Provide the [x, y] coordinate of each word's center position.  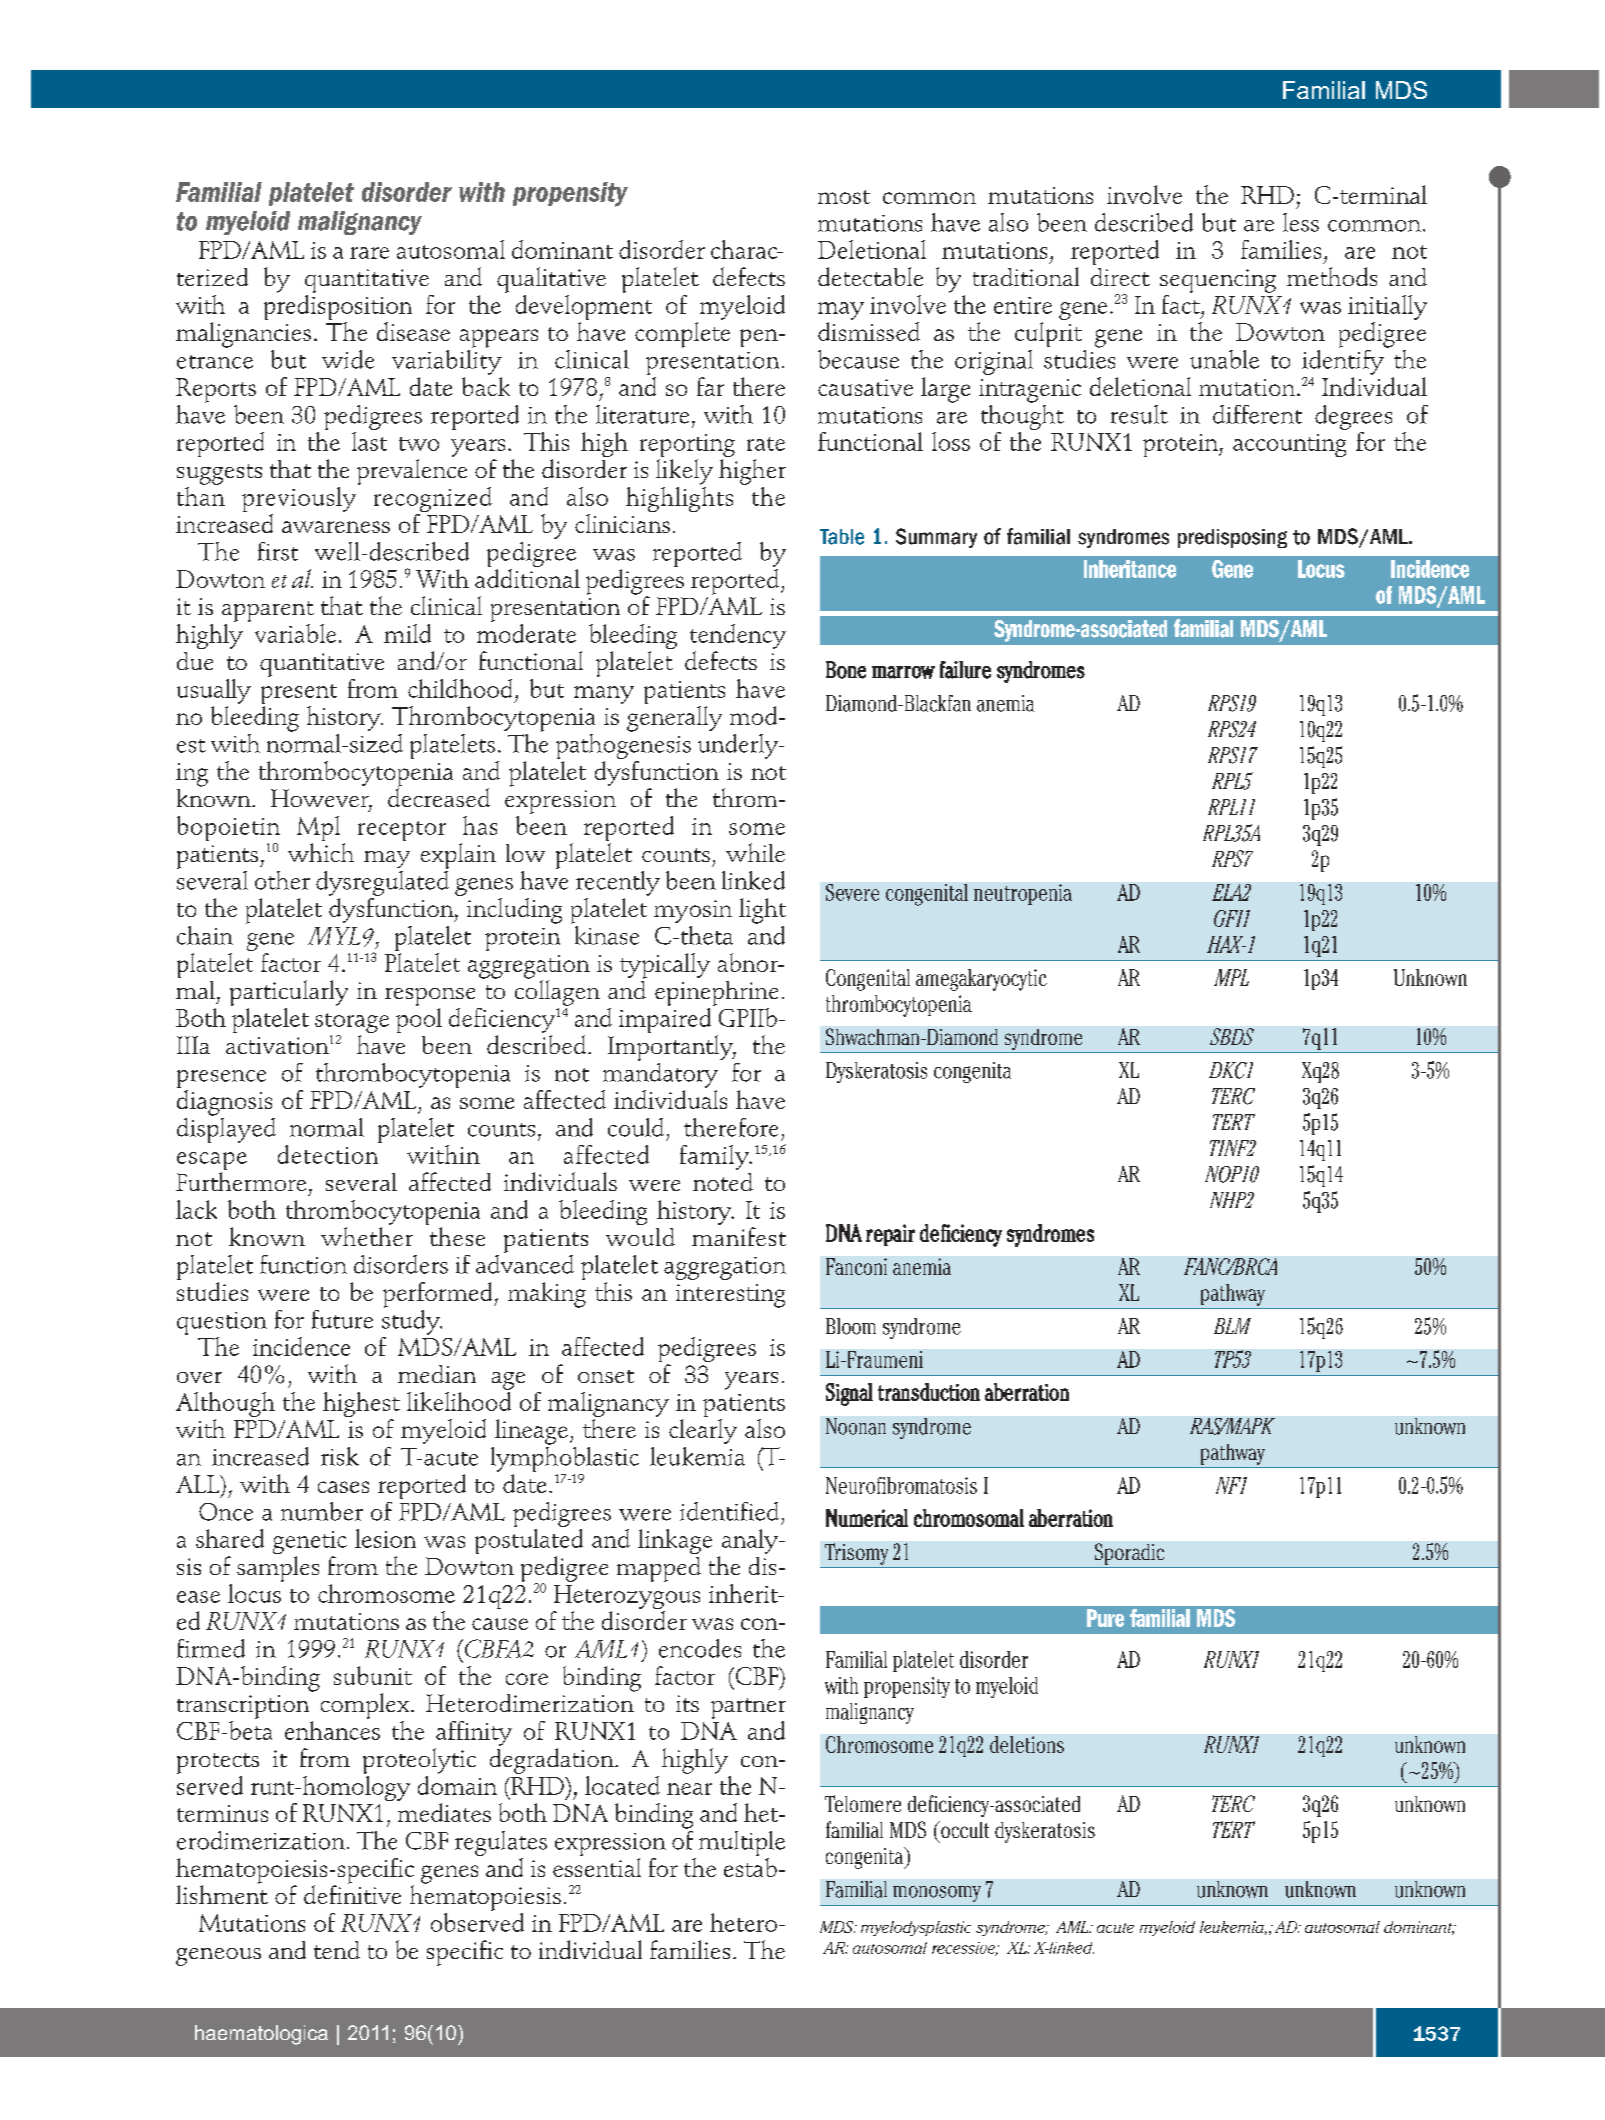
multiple [742, 1845]
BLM [1232, 1326]
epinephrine [716, 993]
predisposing [1232, 538]
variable [295, 633]
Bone [846, 670]
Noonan [856, 1426]
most [844, 197]
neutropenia [1023, 894]
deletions [1027, 1744]
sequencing [1218, 281]
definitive [352, 1893]
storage [352, 1024]
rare [369, 253]
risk [340, 1456]
